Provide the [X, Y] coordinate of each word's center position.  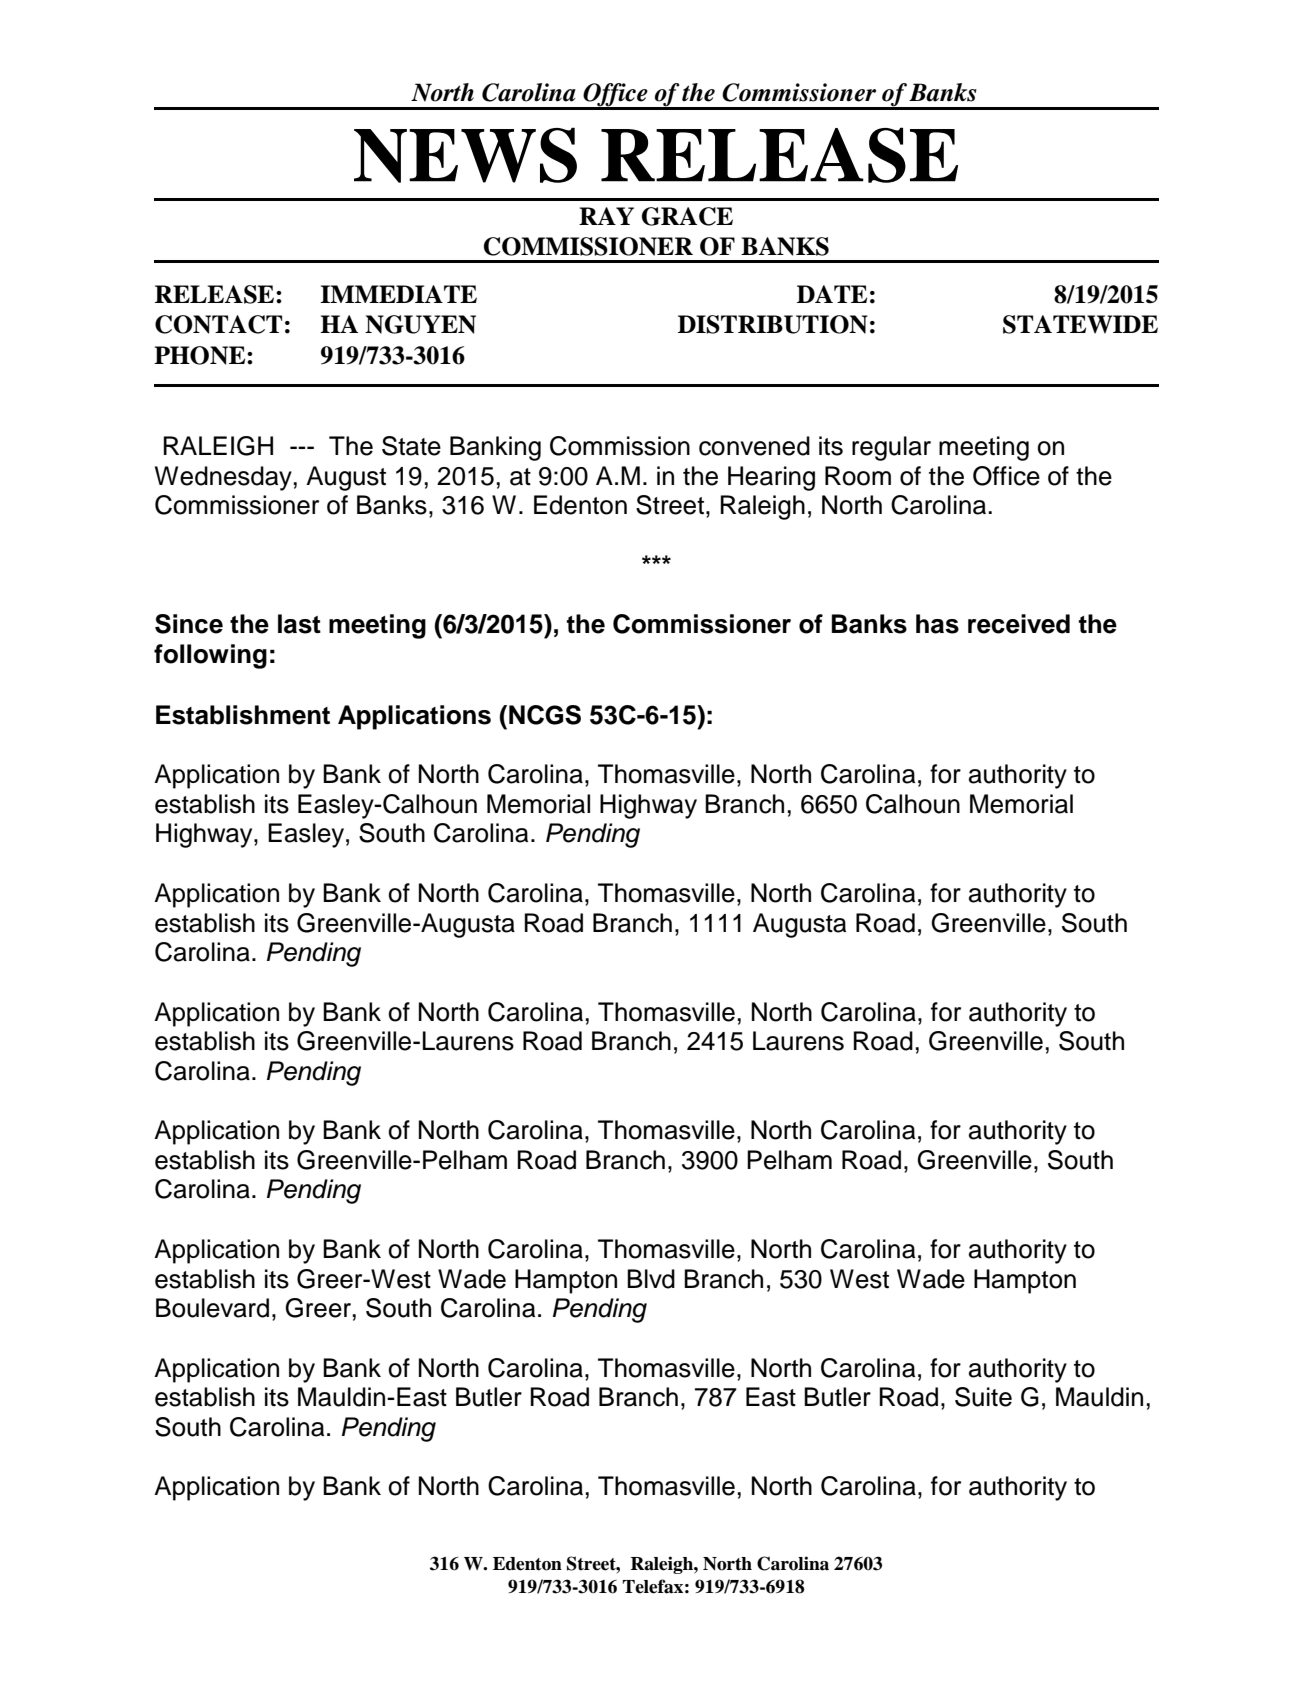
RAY [606, 216]
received [1019, 624]
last [299, 624]
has [937, 624]
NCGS [545, 715]
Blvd [651, 1279]
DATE [832, 294]
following [210, 656]
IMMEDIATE [398, 294]
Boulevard [212, 1308]
